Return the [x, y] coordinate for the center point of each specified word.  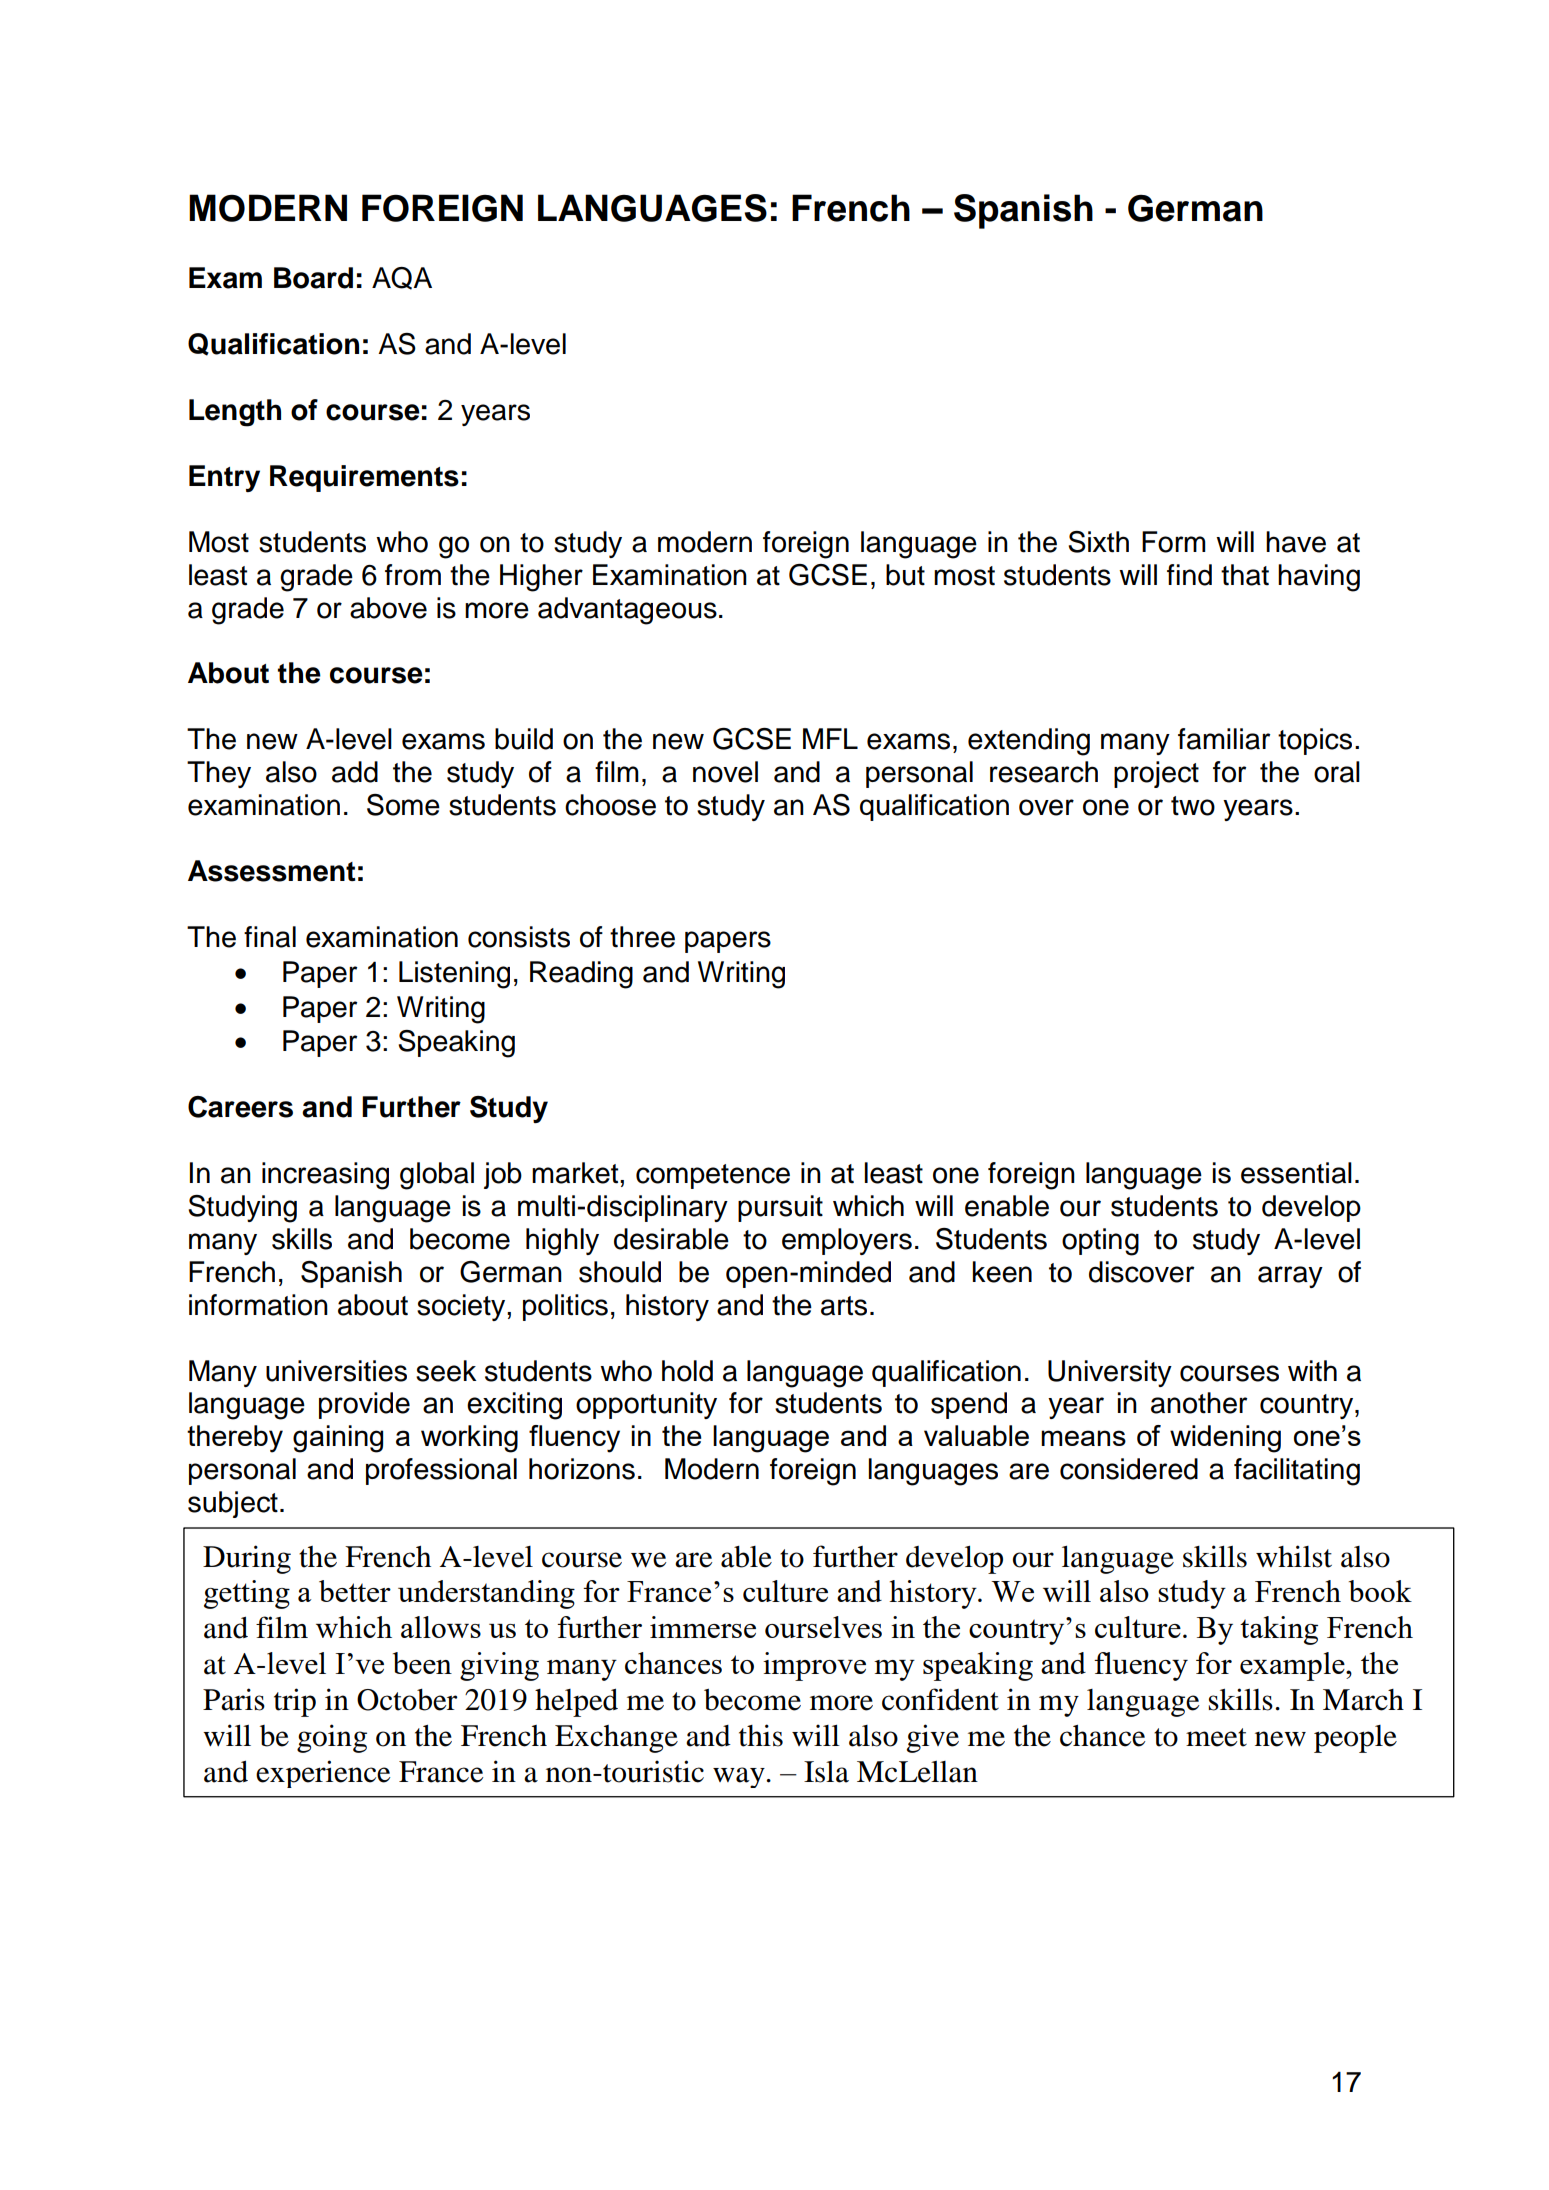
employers [847, 1241]
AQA [402, 278]
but [905, 575]
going [332, 1738]
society [462, 1307]
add [355, 772]
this [761, 1735]
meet [1216, 1737]
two [1193, 806]
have [1296, 542]
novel [725, 772]
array [1290, 1277]
